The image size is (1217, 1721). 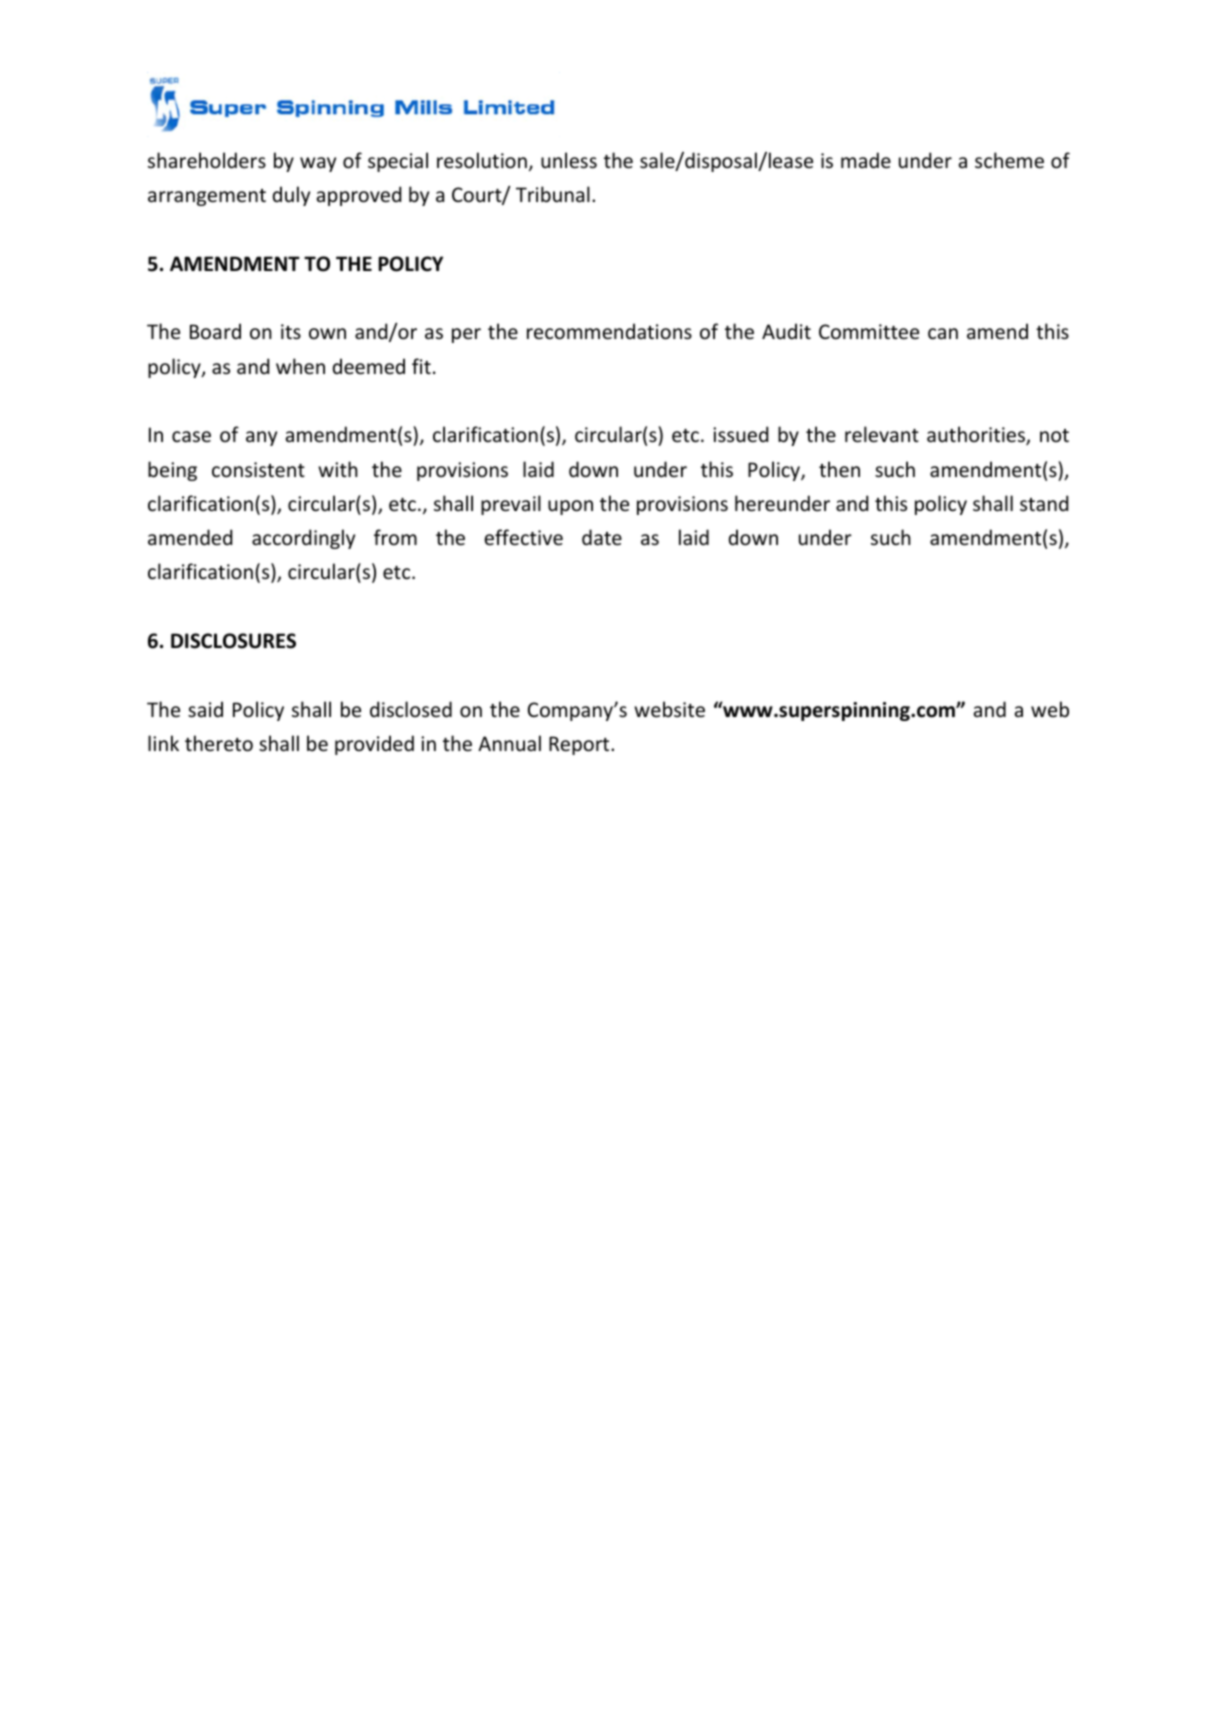 I want to click on Report, so click(x=580, y=745).
